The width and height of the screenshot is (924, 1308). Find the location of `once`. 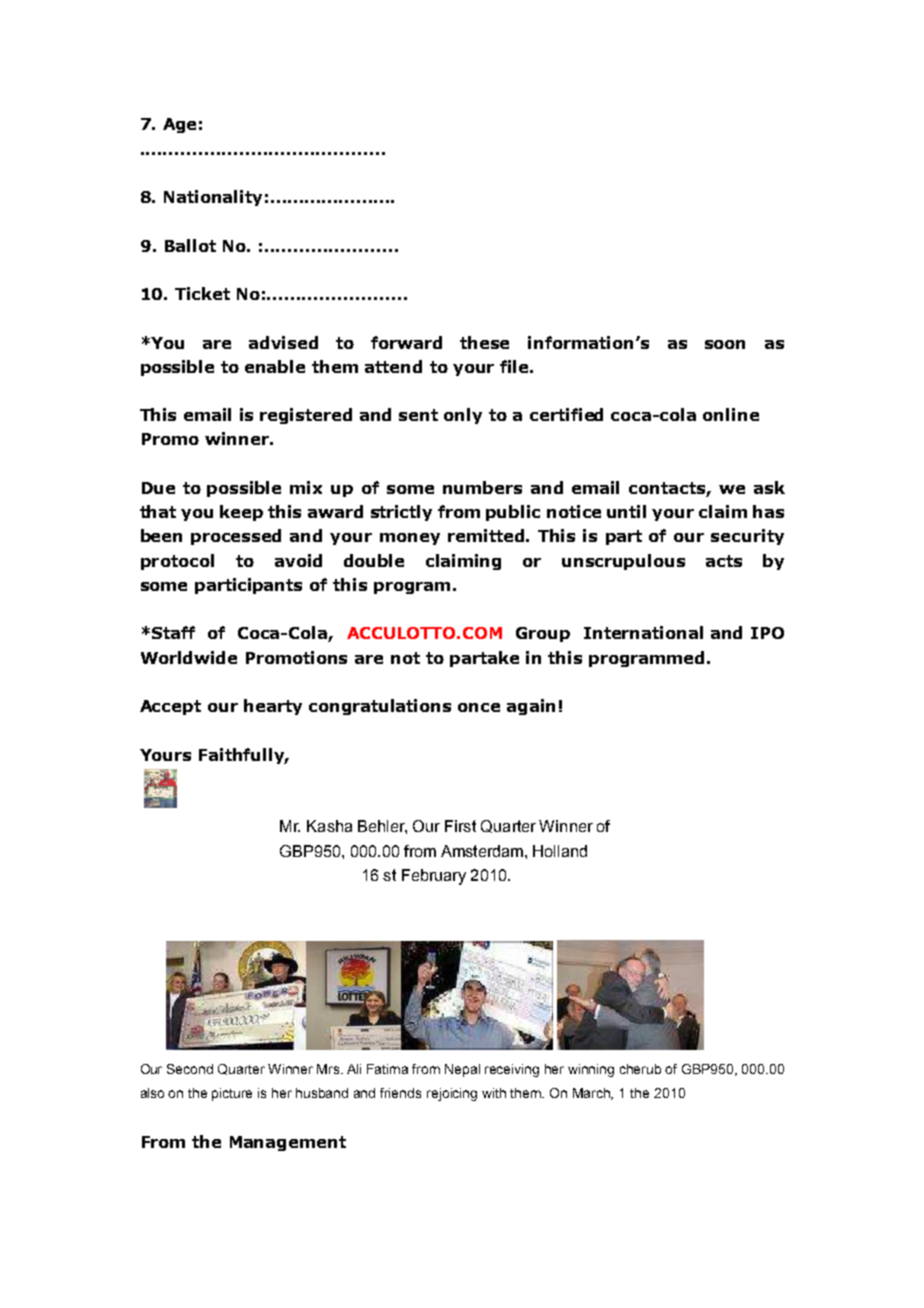

once is located at coordinates (479, 707).
